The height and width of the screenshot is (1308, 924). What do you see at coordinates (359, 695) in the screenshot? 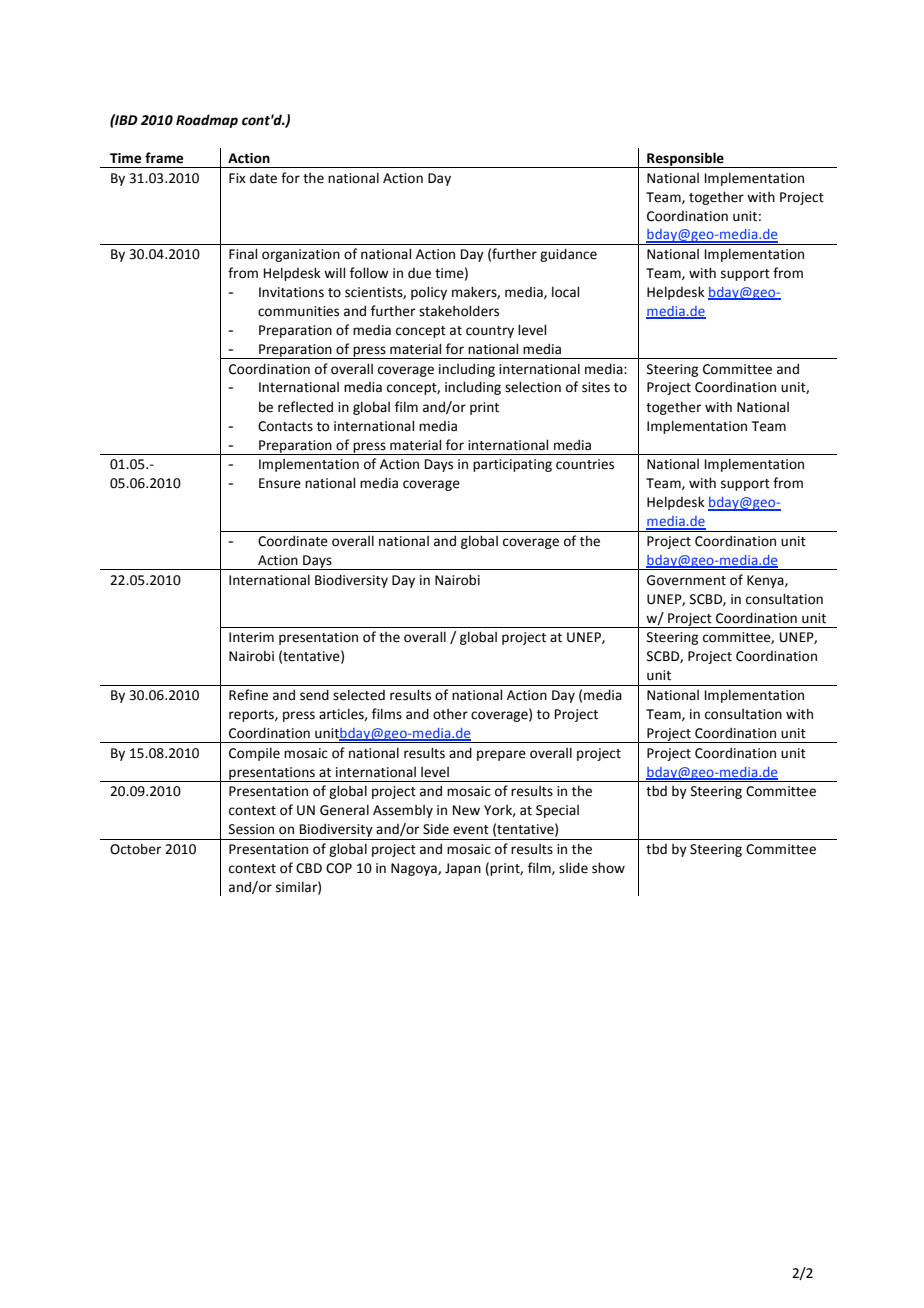
I see `selected` at bounding box center [359, 695].
